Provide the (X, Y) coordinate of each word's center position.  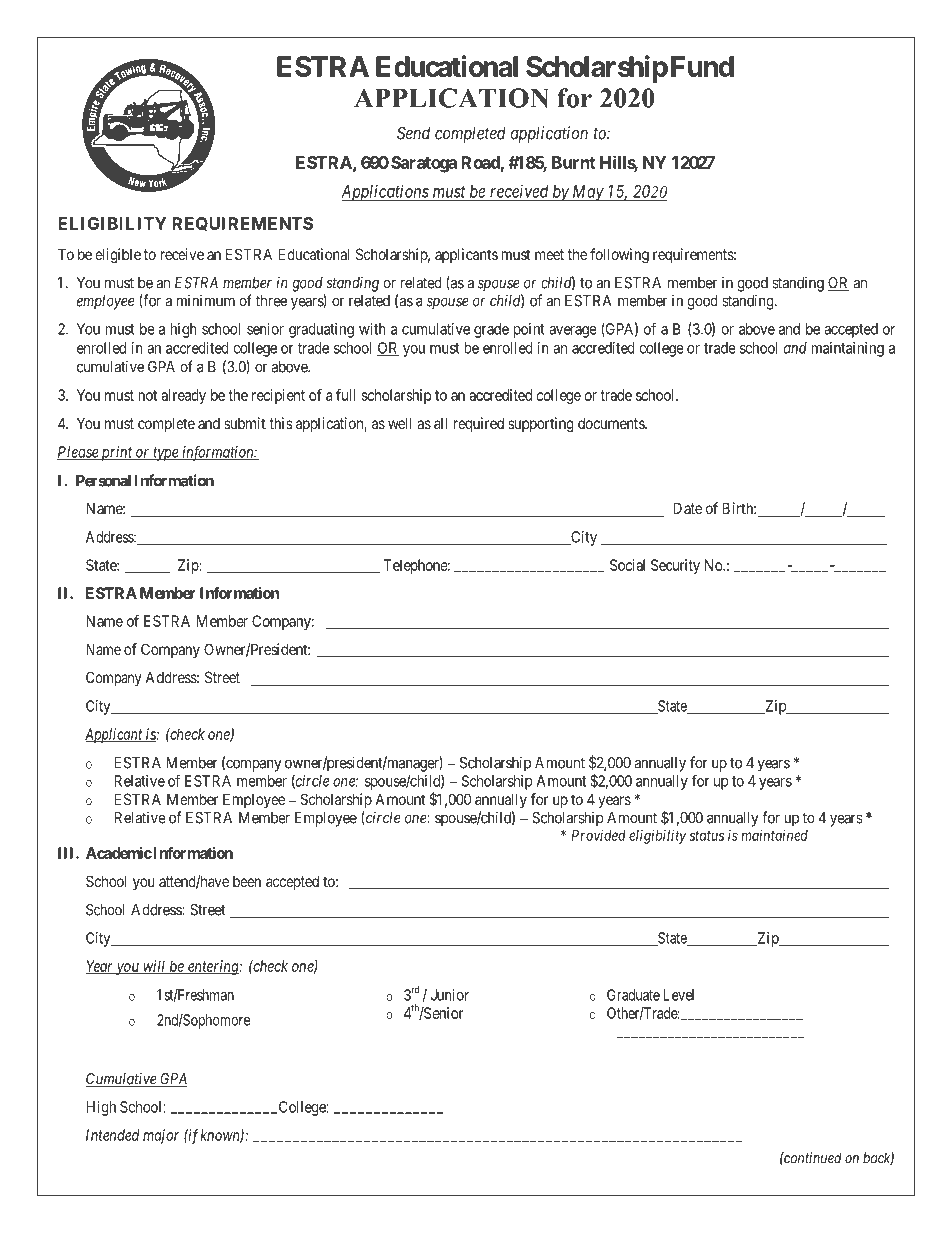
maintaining (848, 349)
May (587, 193)
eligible (118, 256)
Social (627, 565)
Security (675, 566)
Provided (599, 835)
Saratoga (424, 164)
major (161, 1136)
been (247, 881)
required (479, 424)
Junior (450, 995)
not (148, 395)
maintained (774, 835)
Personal (103, 481)
